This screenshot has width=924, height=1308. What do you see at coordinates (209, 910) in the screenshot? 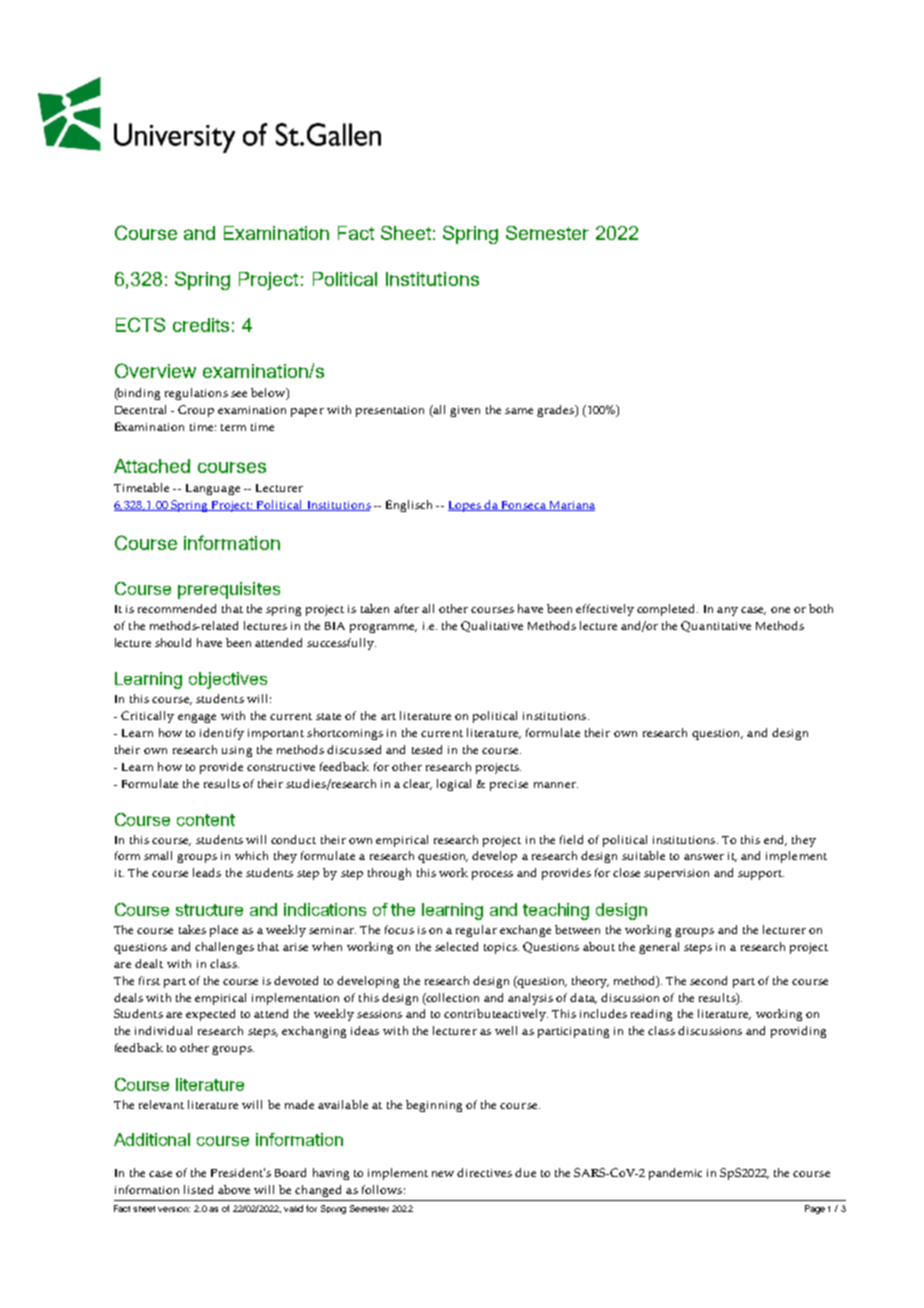
I see `structure` at bounding box center [209, 910].
